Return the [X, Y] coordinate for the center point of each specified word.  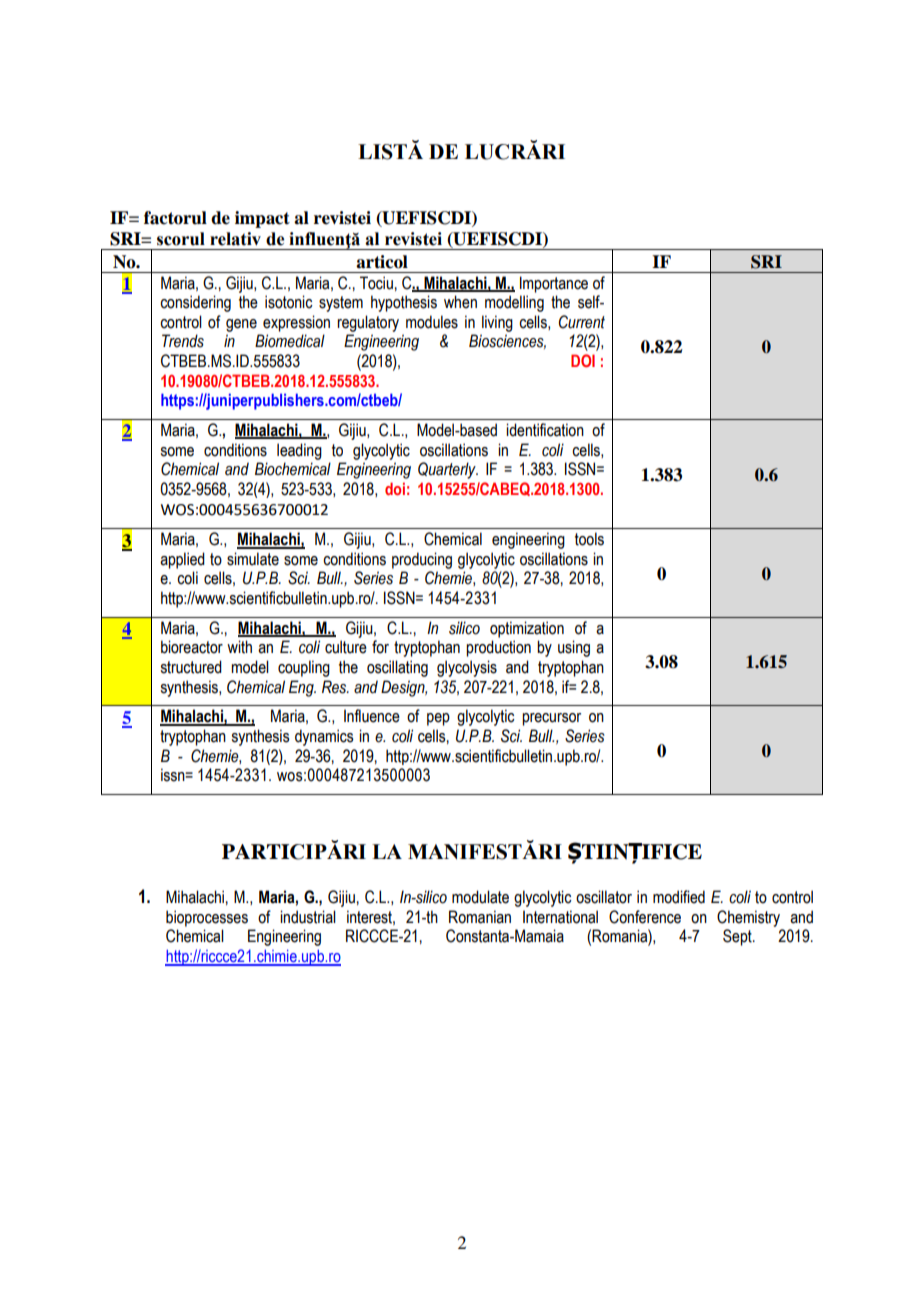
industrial [308, 917]
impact [262, 219]
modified [679, 897]
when [460, 302]
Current [582, 322]
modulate [480, 897]
